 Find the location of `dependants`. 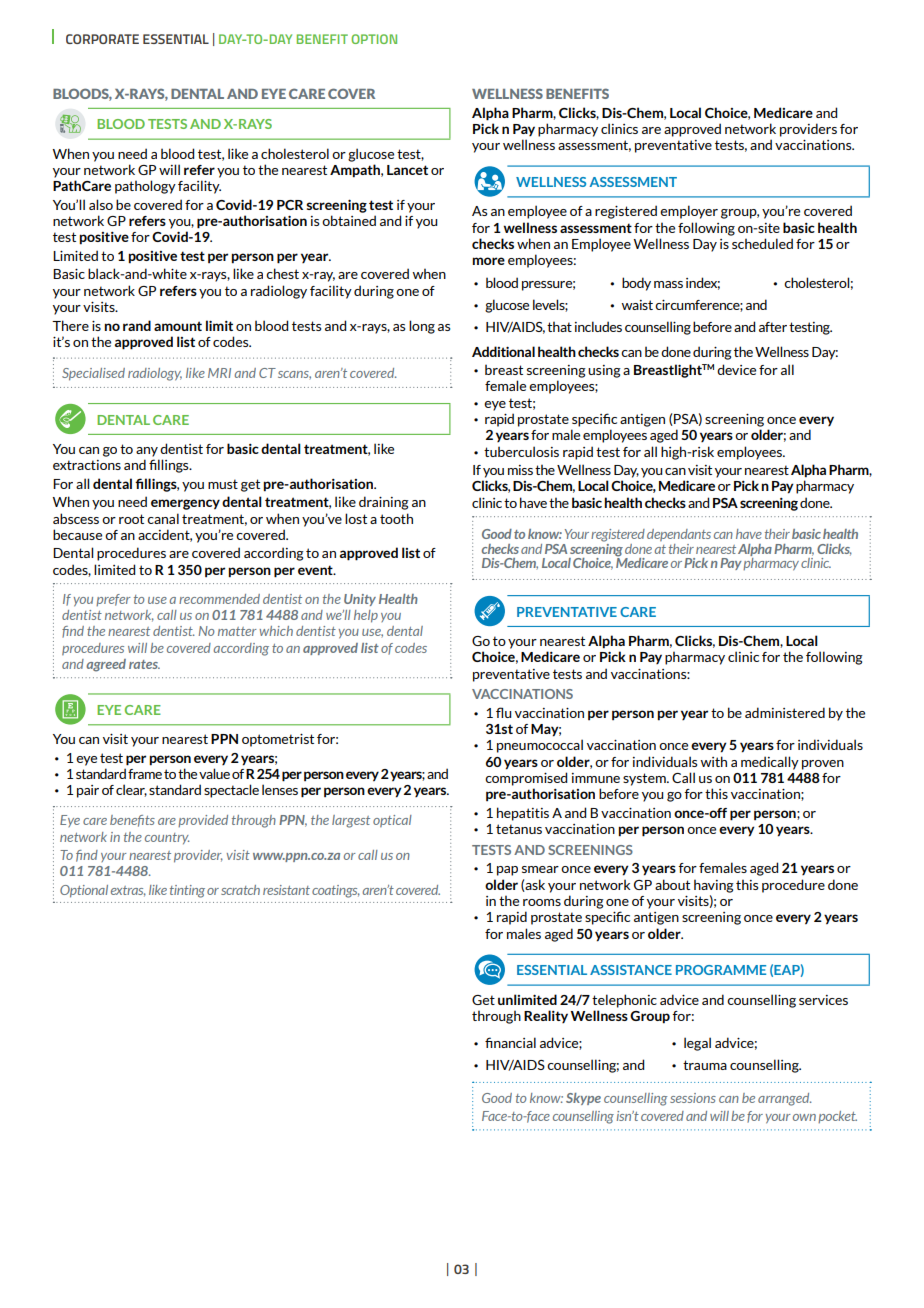

dependants is located at coordinates (679, 535).
